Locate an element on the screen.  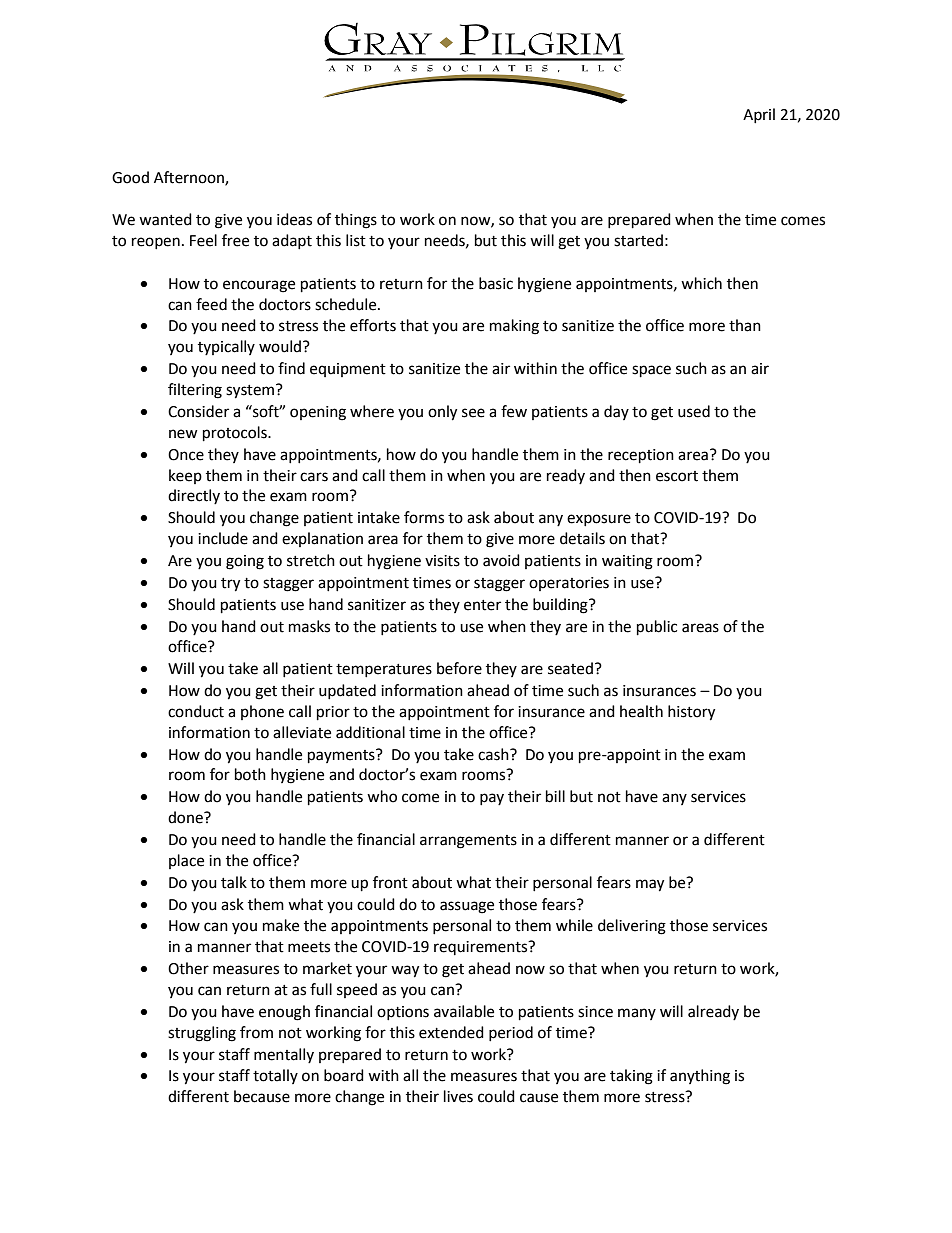
anything is located at coordinates (700, 1077).
